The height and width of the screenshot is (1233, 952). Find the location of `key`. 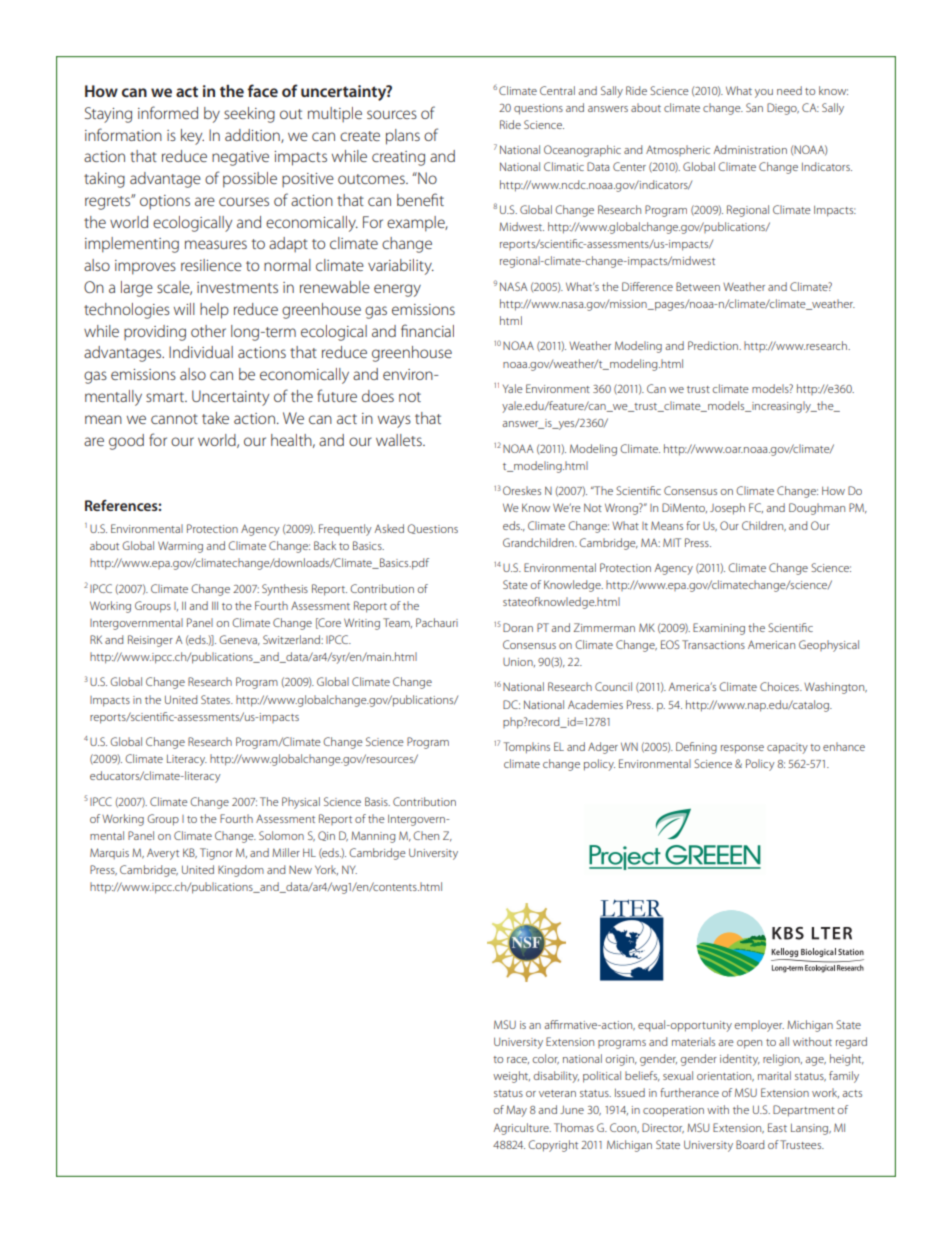

key is located at coordinates (192, 137).
